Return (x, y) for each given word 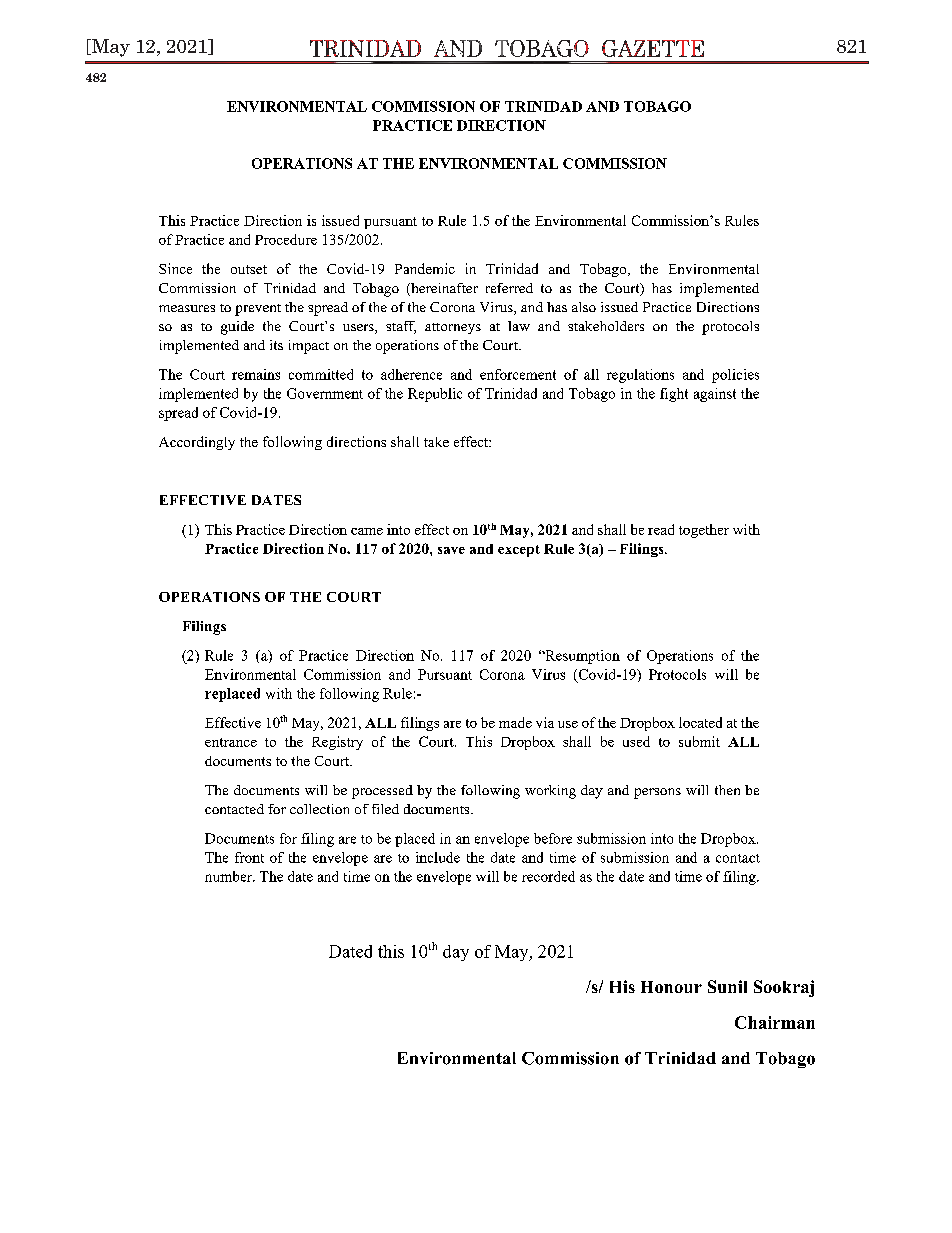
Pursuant (445, 674)
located (700, 722)
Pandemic (425, 268)
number (229, 876)
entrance (231, 742)
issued (619, 307)
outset (249, 269)
